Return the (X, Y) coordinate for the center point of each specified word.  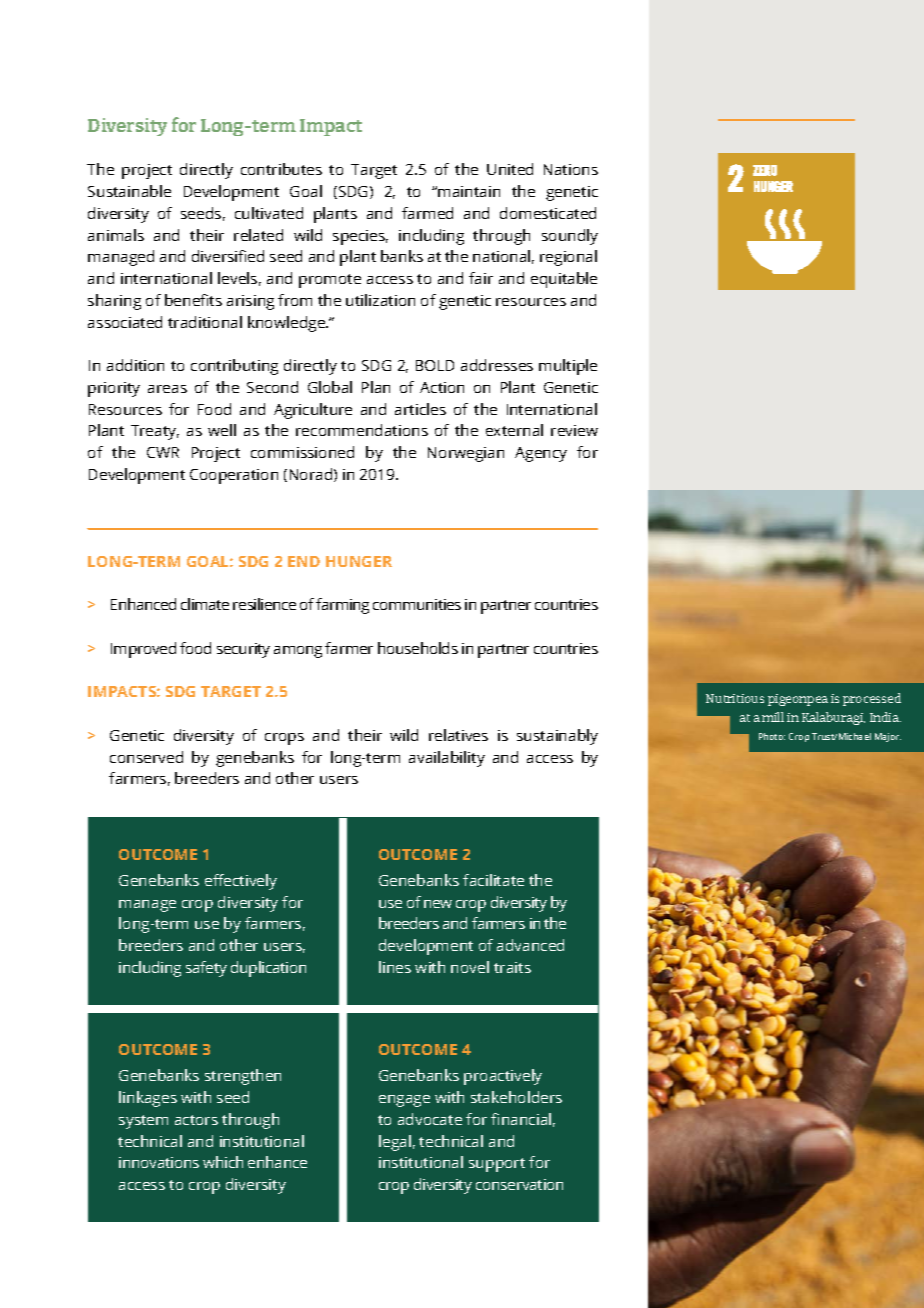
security (243, 650)
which (223, 1162)
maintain (469, 191)
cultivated (269, 213)
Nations (571, 169)
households (418, 648)
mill (773, 717)
